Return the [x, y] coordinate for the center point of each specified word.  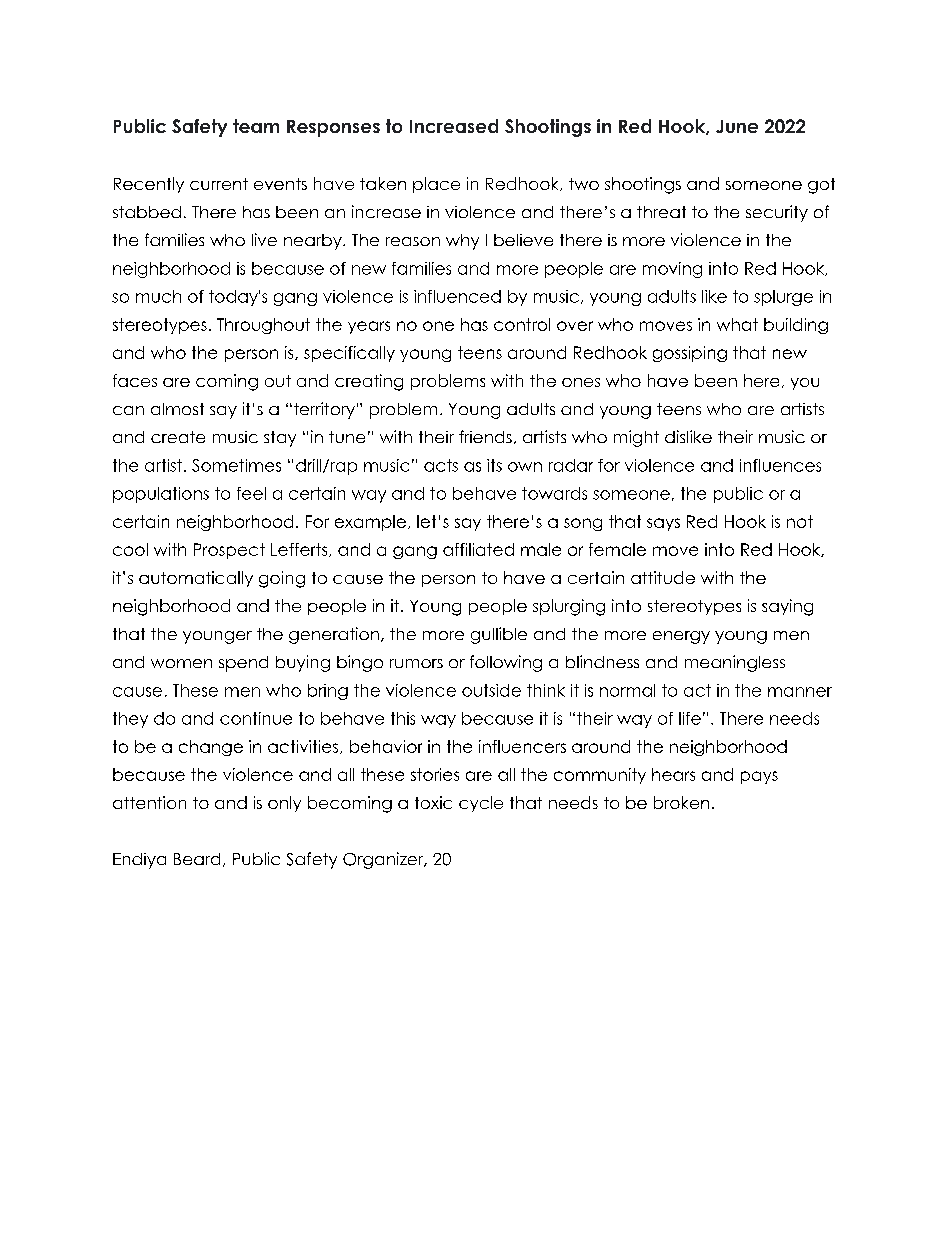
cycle [481, 804]
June [737, 126]
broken [681, 802]
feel [251, 493]
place [436, 185]
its [494, 465]
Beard [197, 859]
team [256, 126]
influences [780, 465]
